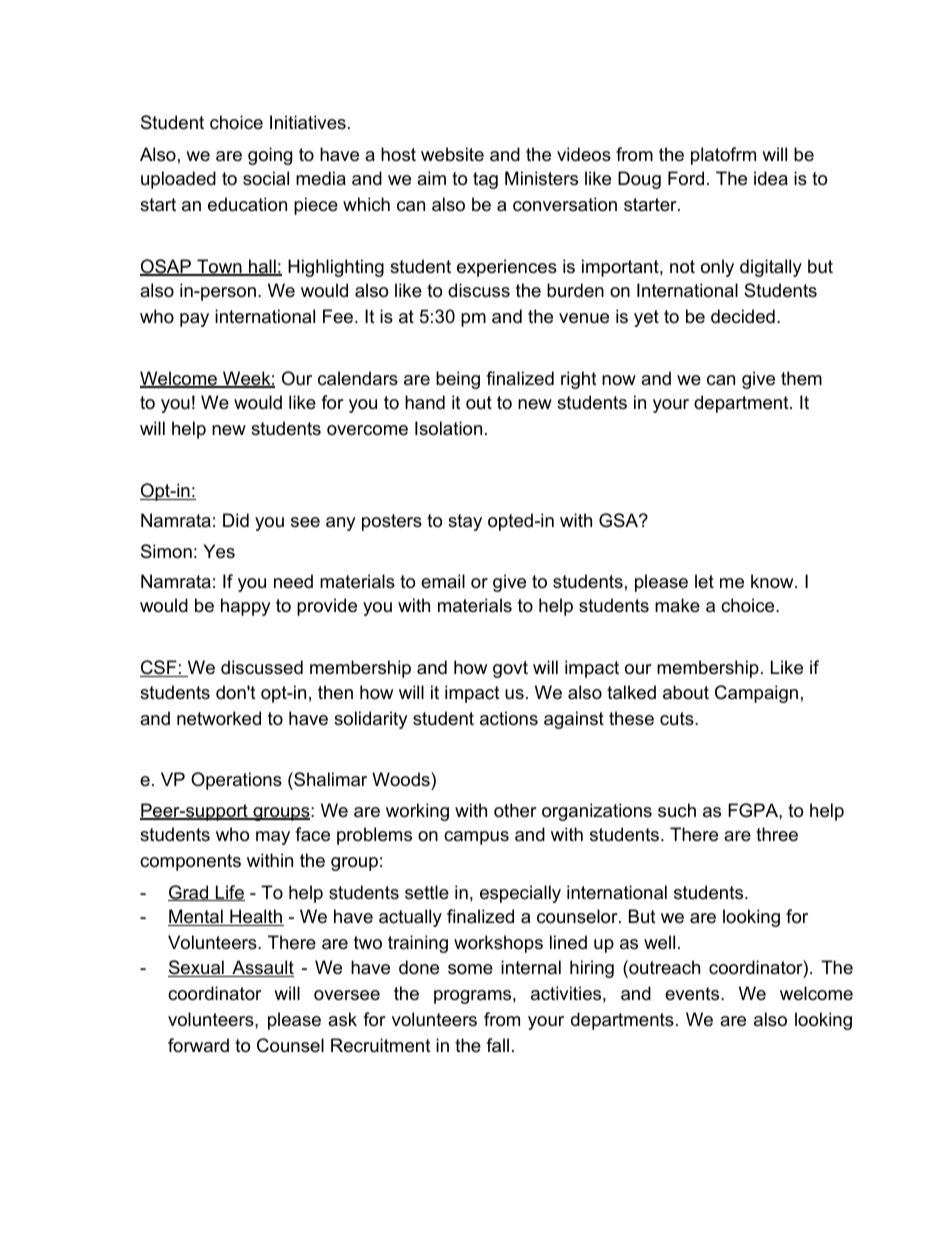 The height and width of the page is (1233, 952). What do you see at coordinates (452, 154) in the page?
I see `website` at bounding box center [452, 154].
